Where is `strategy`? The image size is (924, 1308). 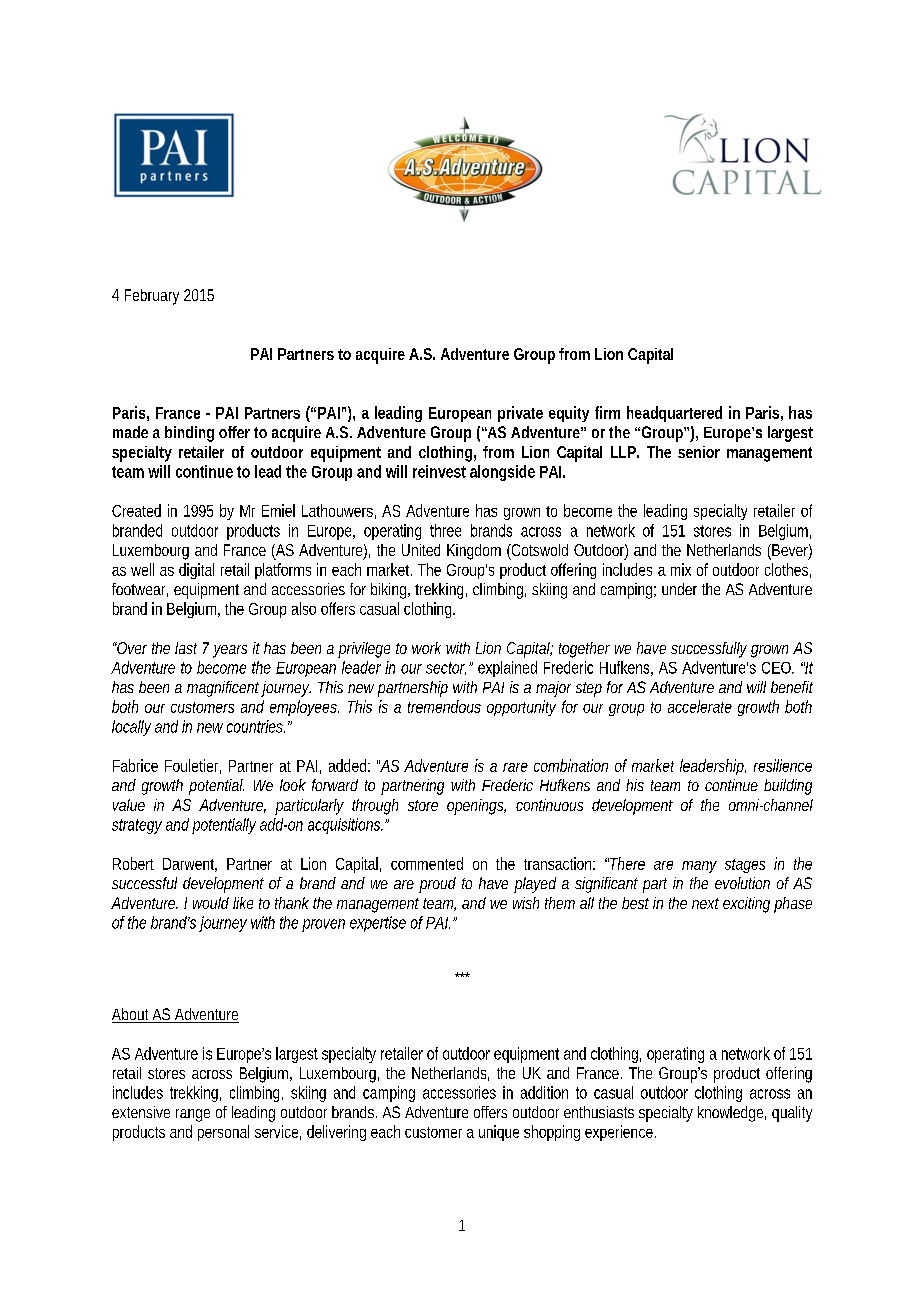
strategy is located at coordinates (137, 826).
